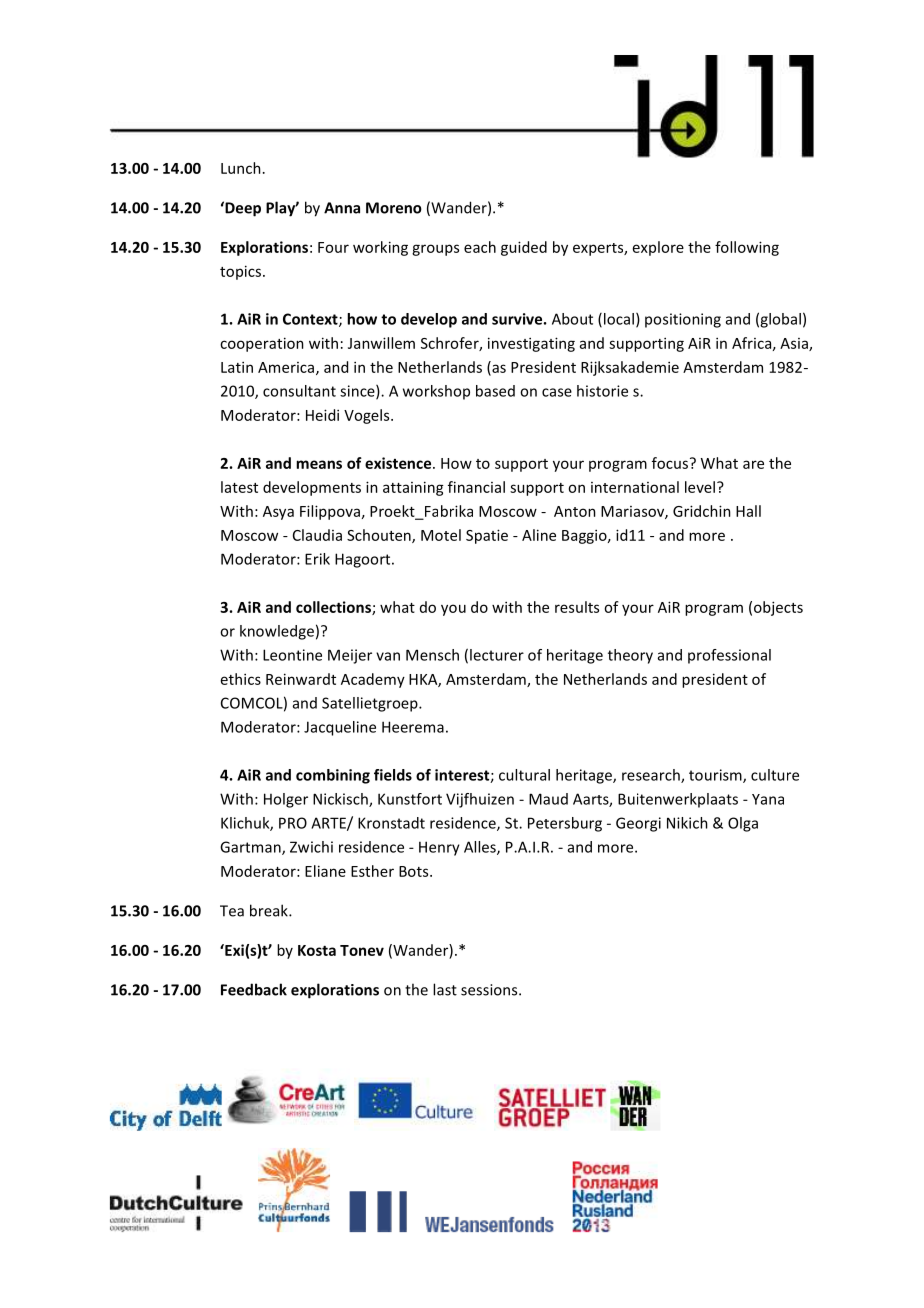  I want to click on Olga, so click(743, 824).
